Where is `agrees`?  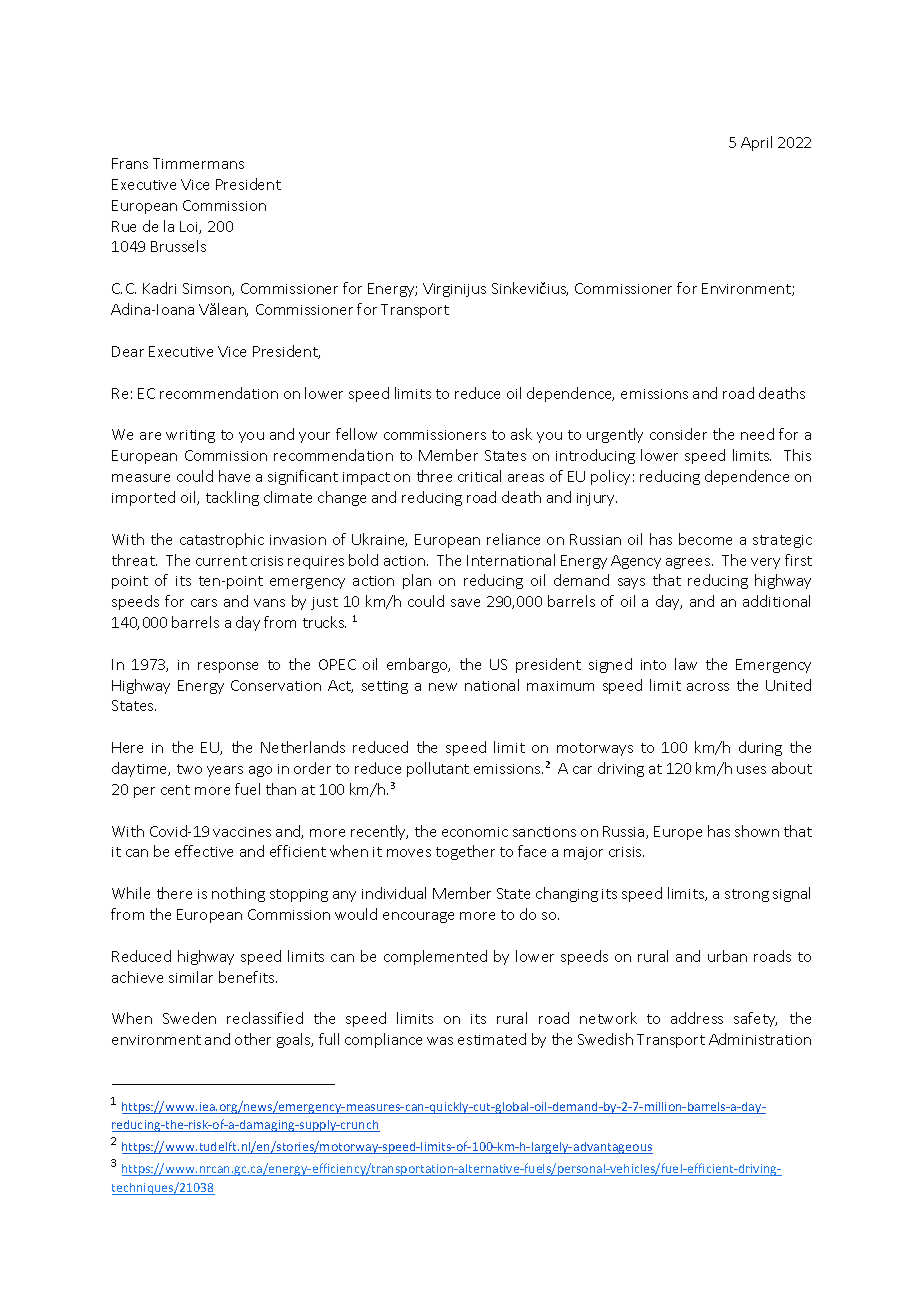
agrees is located at coordinates (689, 563).
